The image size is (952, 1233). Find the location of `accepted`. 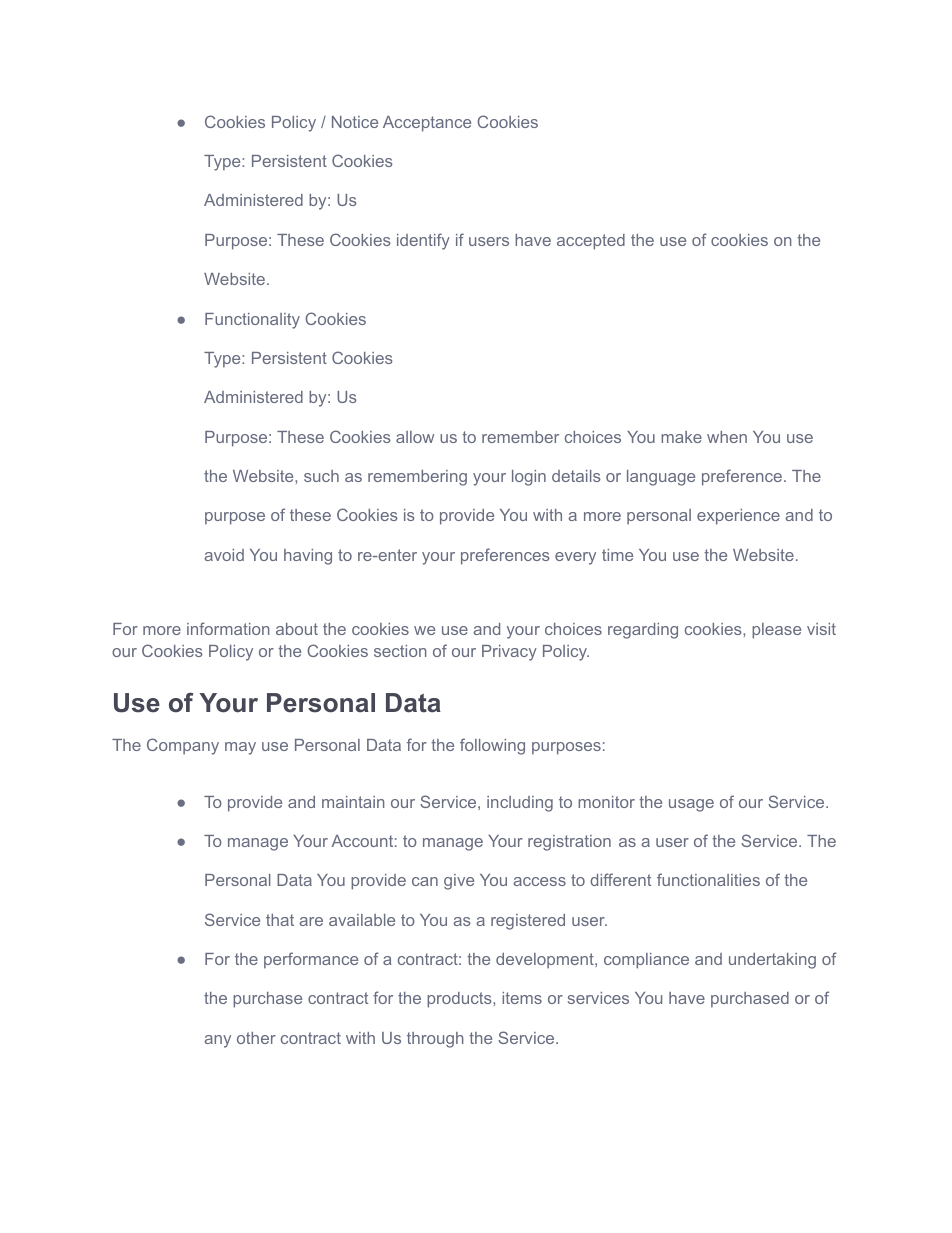

accepted is located at coordinates (591, 242).
